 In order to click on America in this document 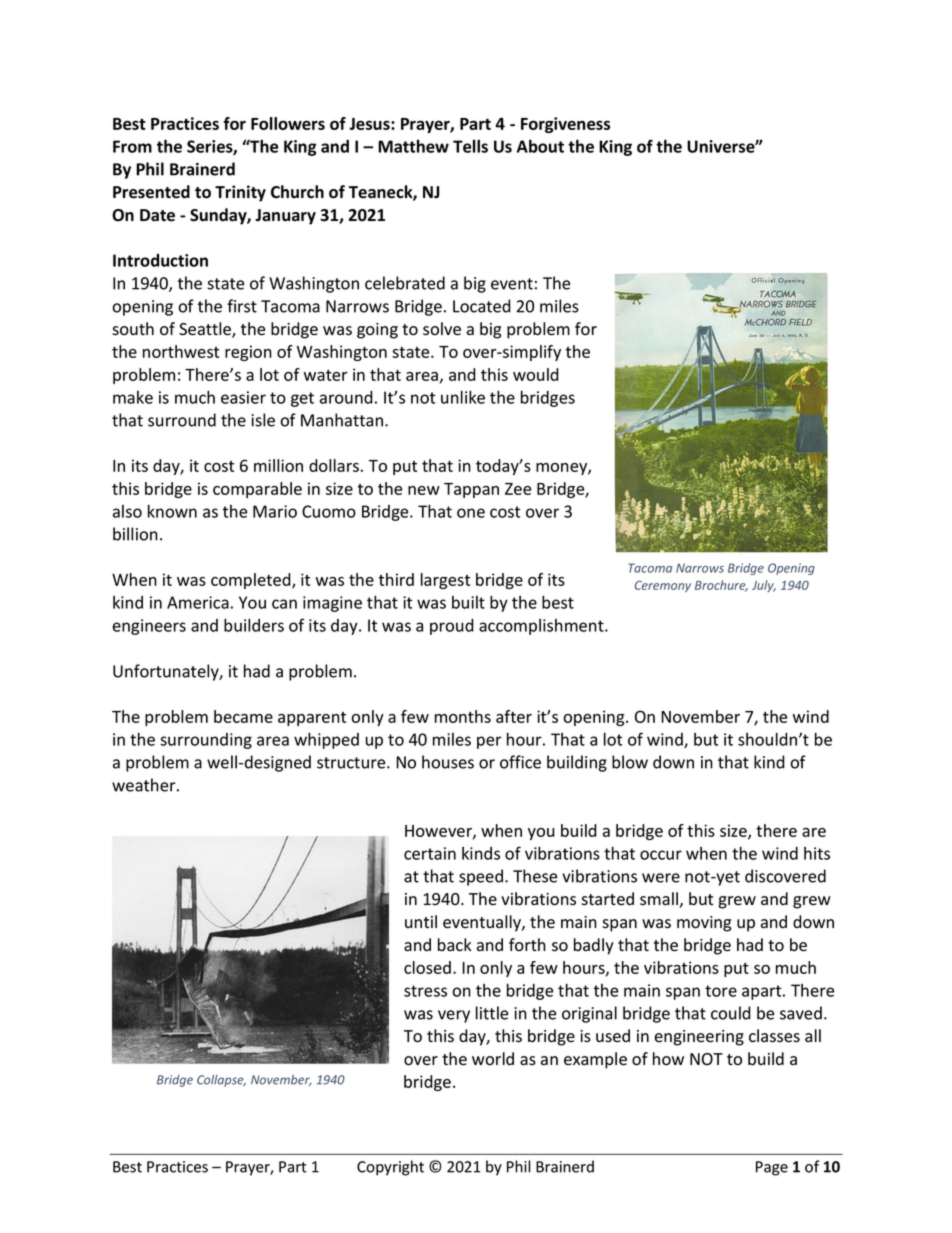, I will do `click(198, 602)`.
